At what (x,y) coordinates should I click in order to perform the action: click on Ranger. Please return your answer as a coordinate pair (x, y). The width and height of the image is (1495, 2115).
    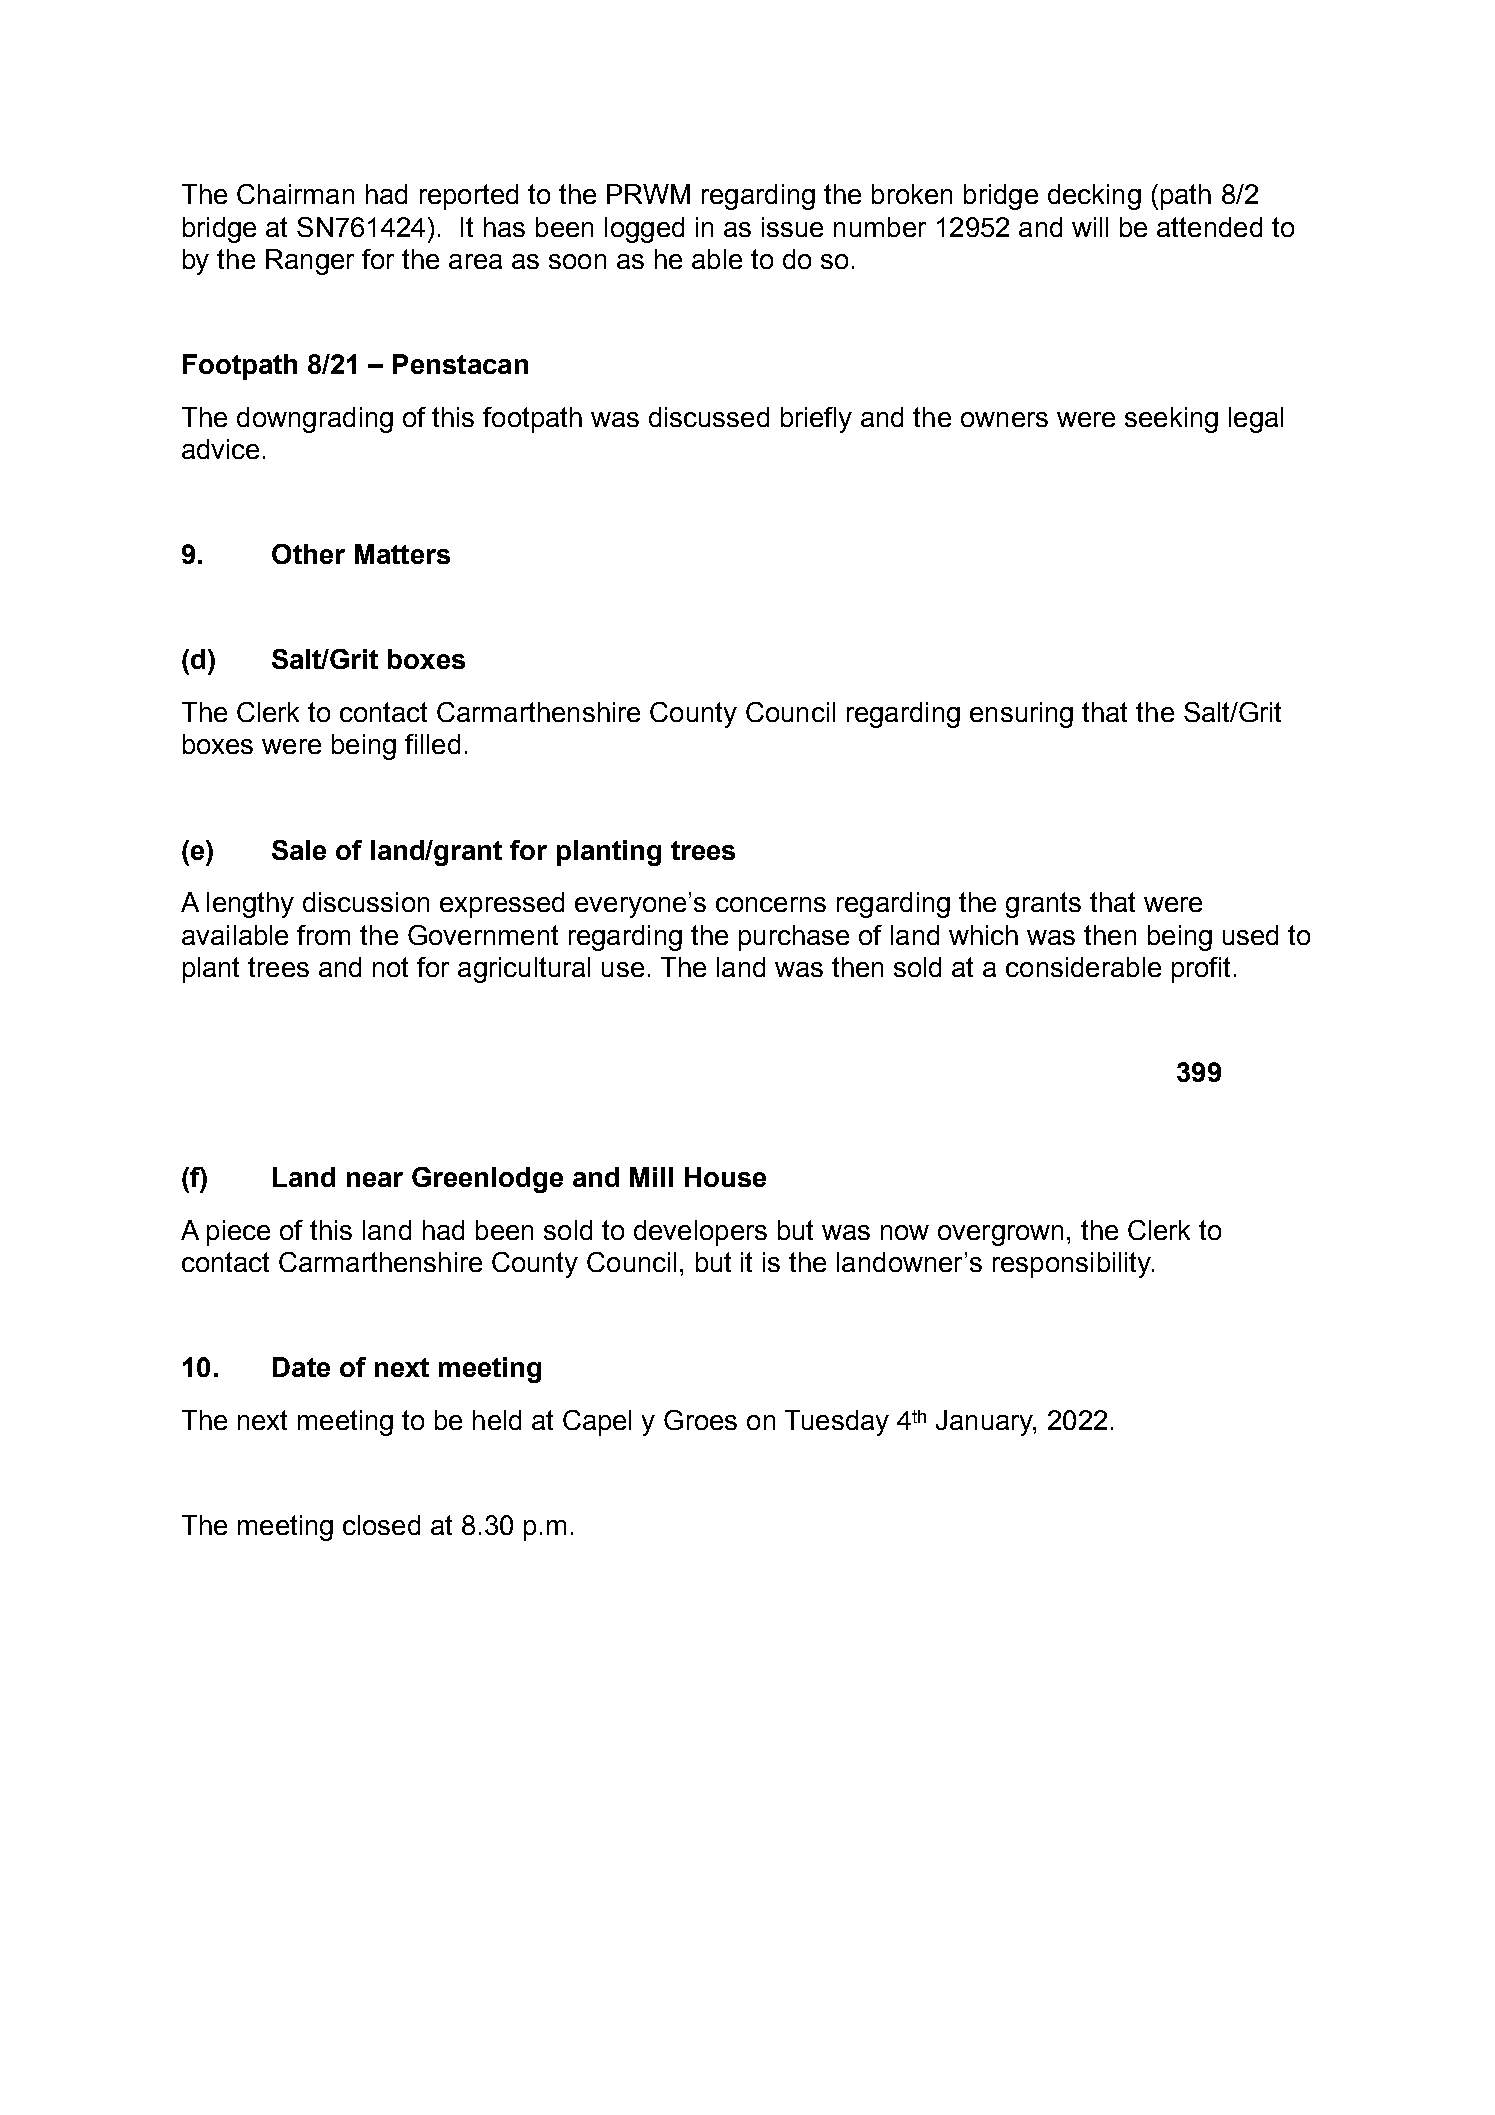
    Looking at the image, I should click on (310, 262).
